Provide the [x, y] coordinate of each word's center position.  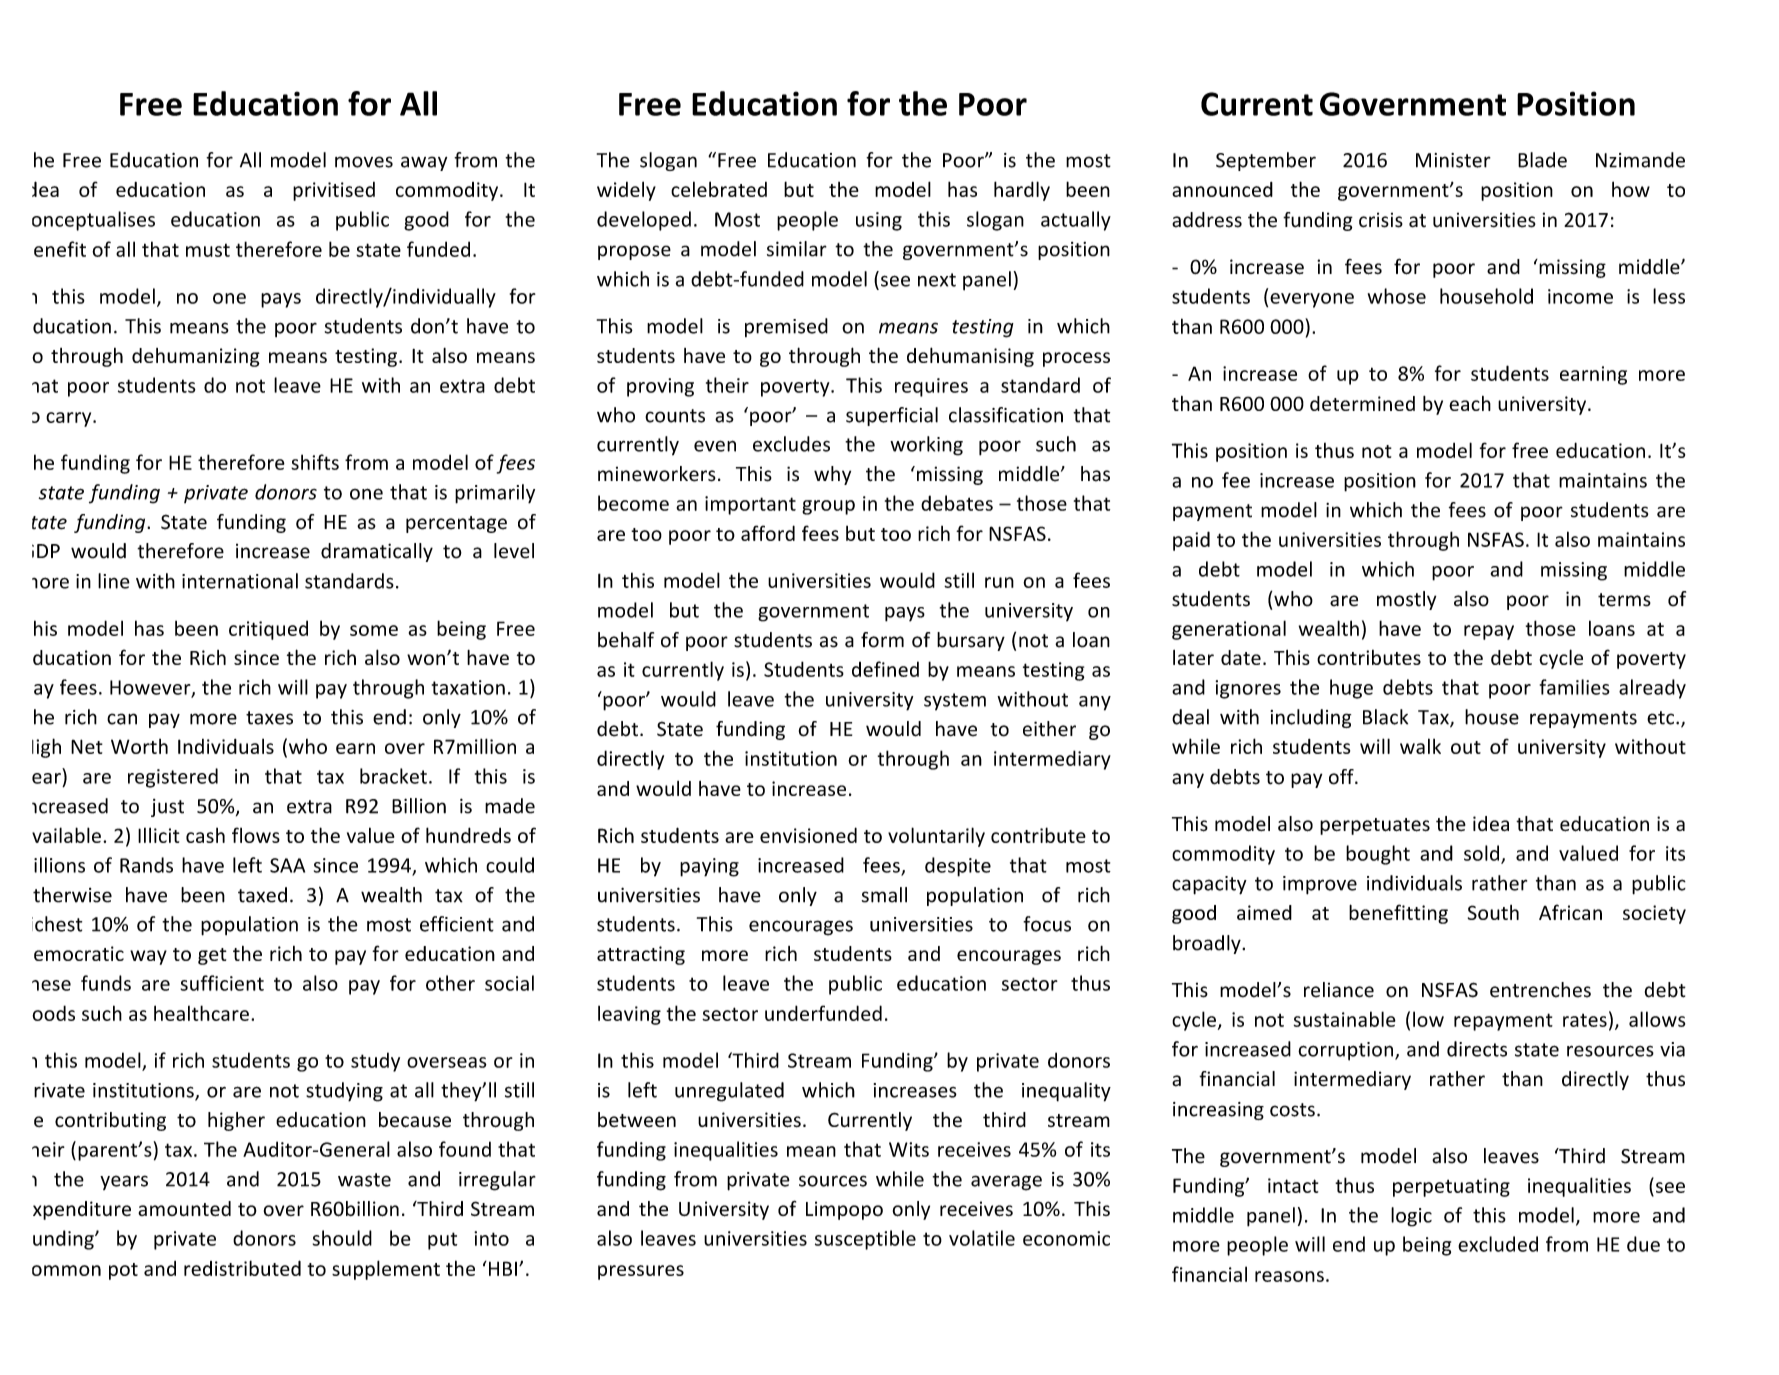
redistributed [242, 1268]
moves [364, 162]
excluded [1498, 1244]
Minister [1453, 160]
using [879, 221]
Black [1385, 717]
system [955, 702]
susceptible [865, 1240]
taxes [269, 718]
